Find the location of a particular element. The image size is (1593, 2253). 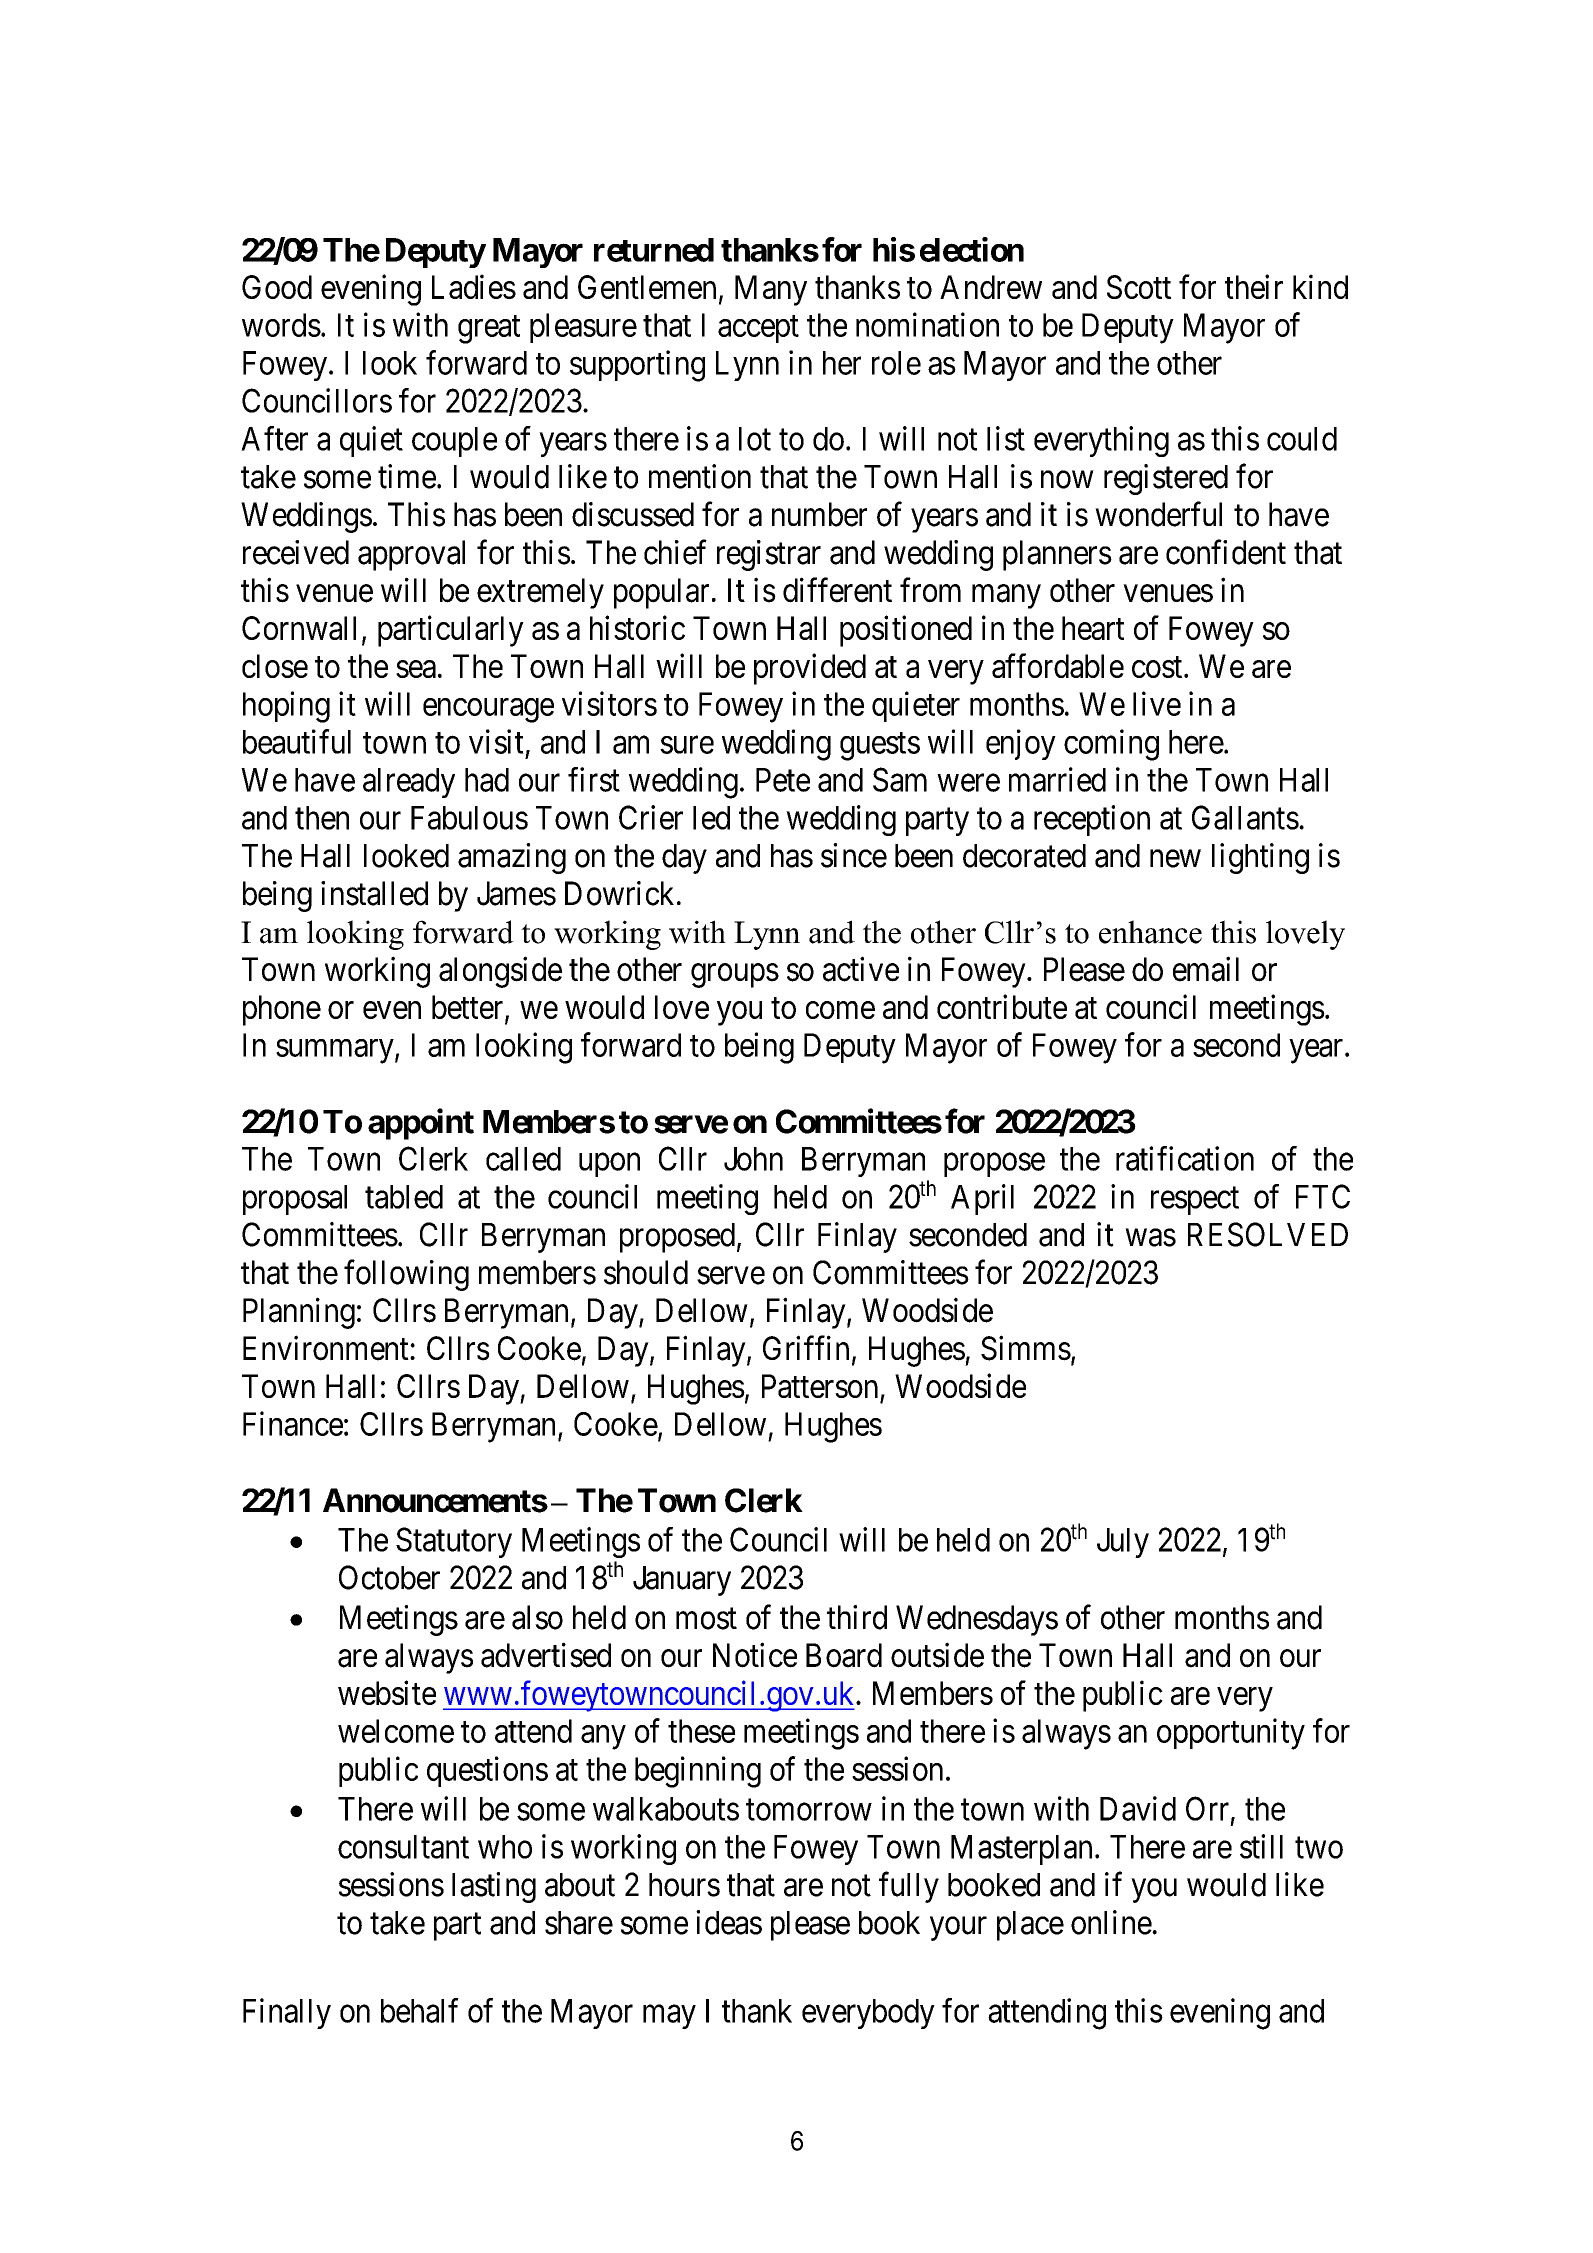

appoint is located at coordinates (421, 1124).
